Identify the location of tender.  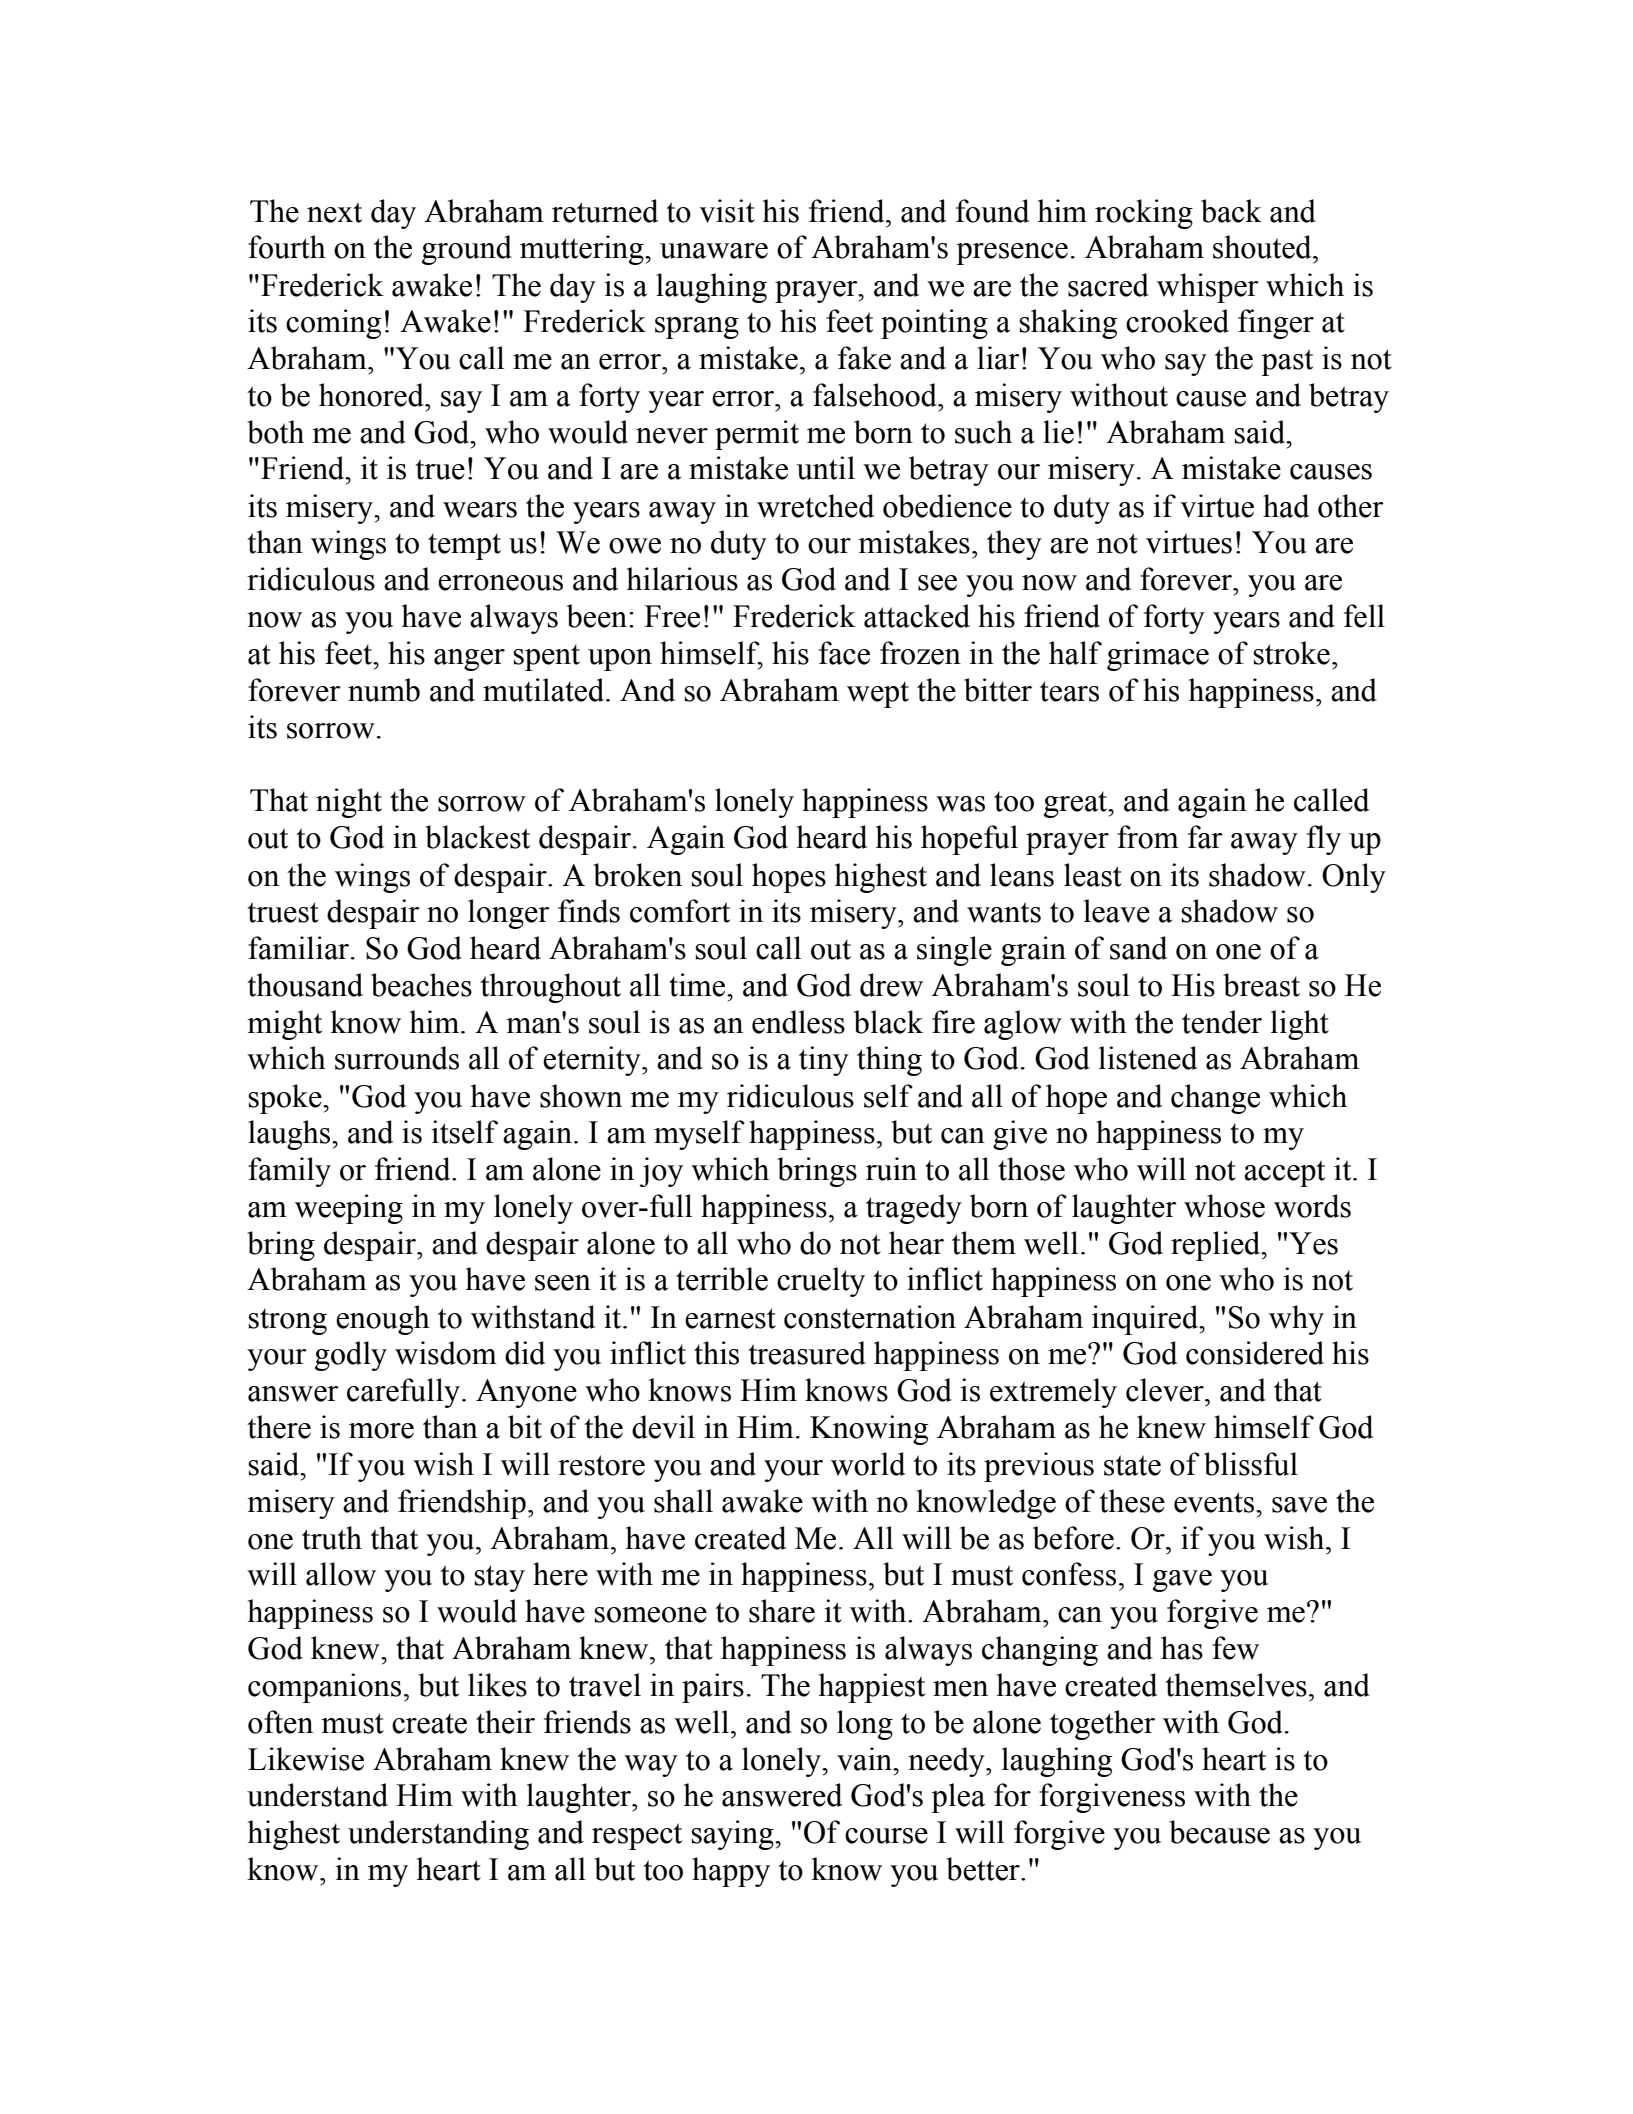
(1222, 1022).
